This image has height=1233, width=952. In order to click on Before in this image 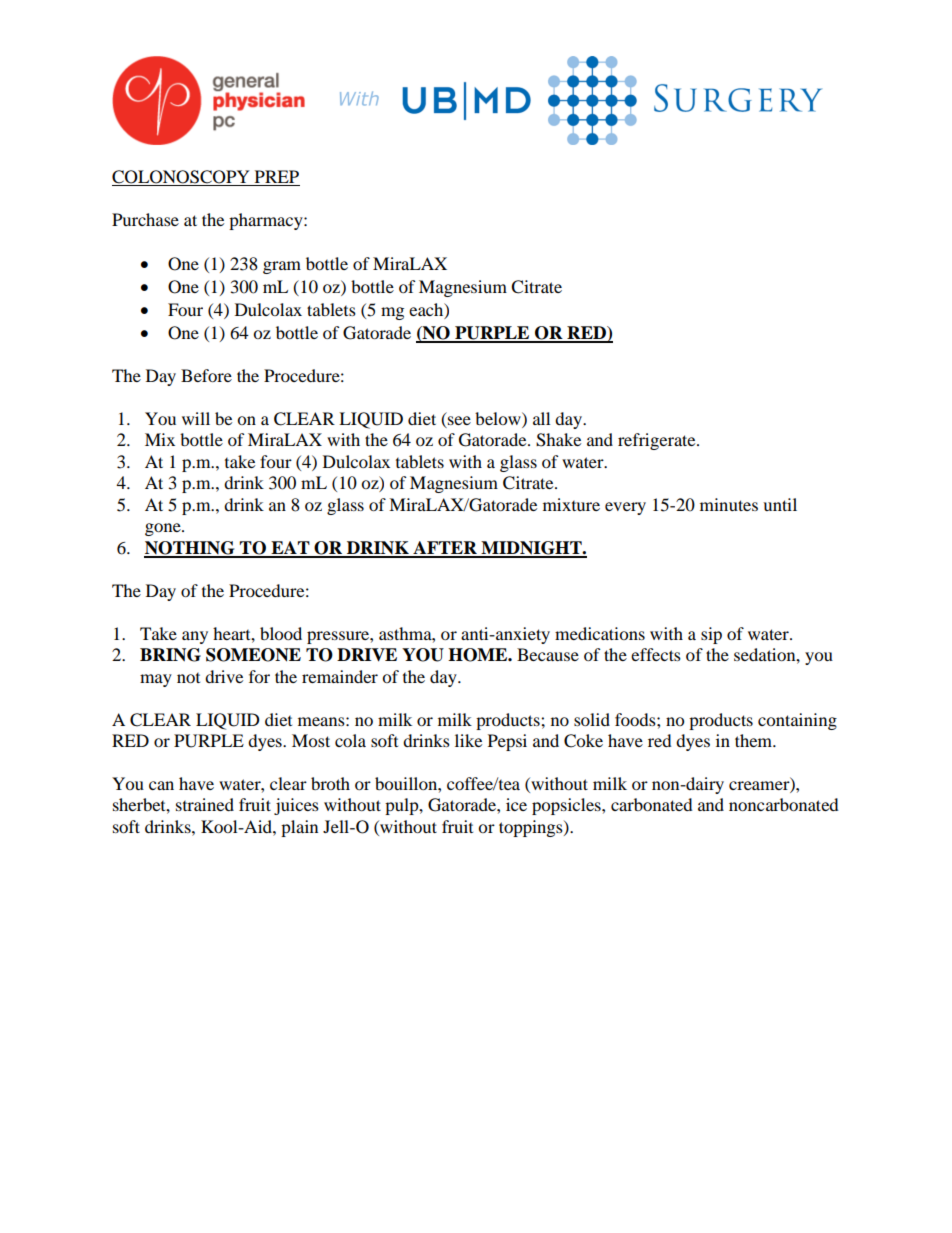, I will do `click(206, 375)`.
